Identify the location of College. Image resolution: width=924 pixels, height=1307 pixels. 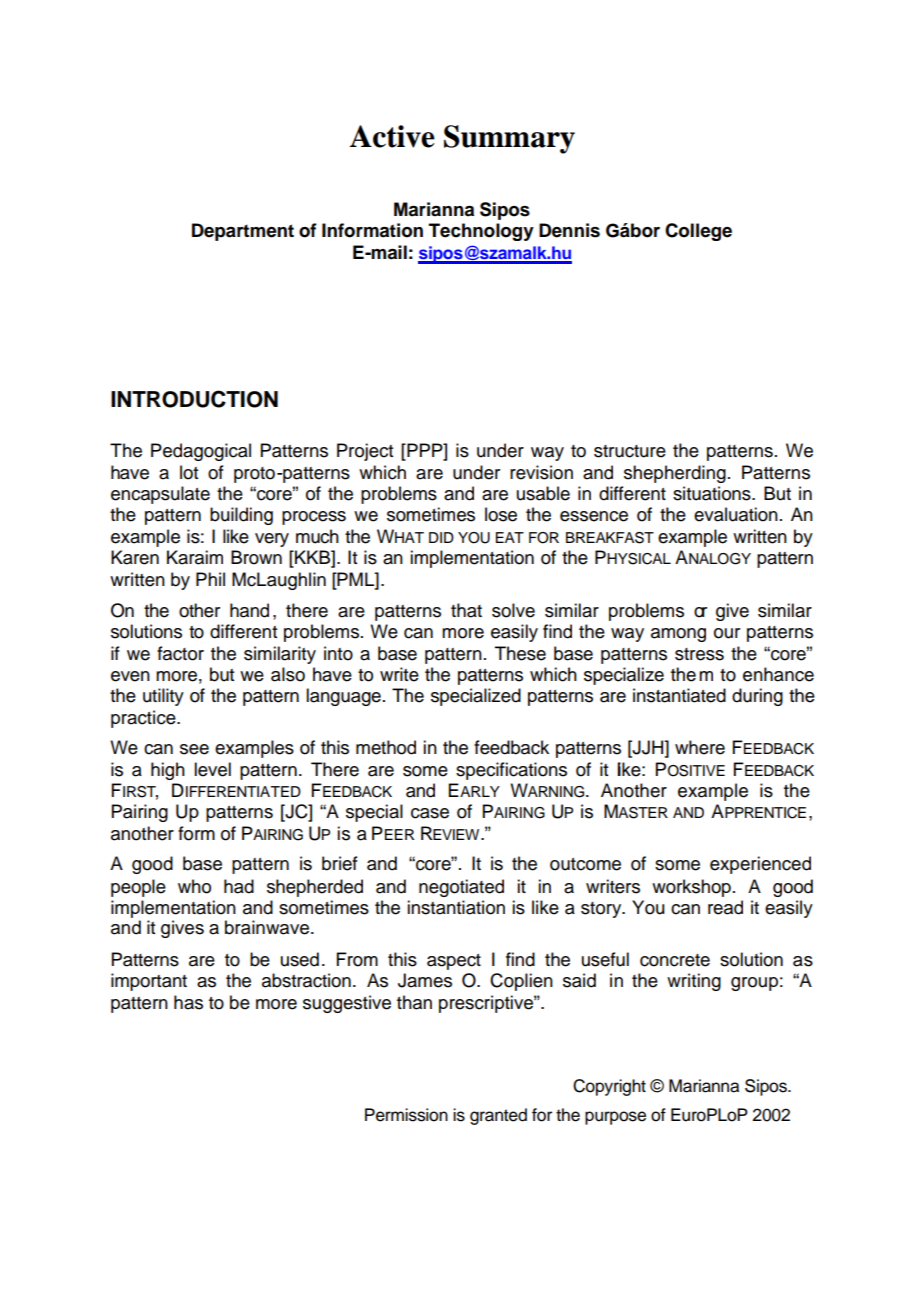
(698, 232).
